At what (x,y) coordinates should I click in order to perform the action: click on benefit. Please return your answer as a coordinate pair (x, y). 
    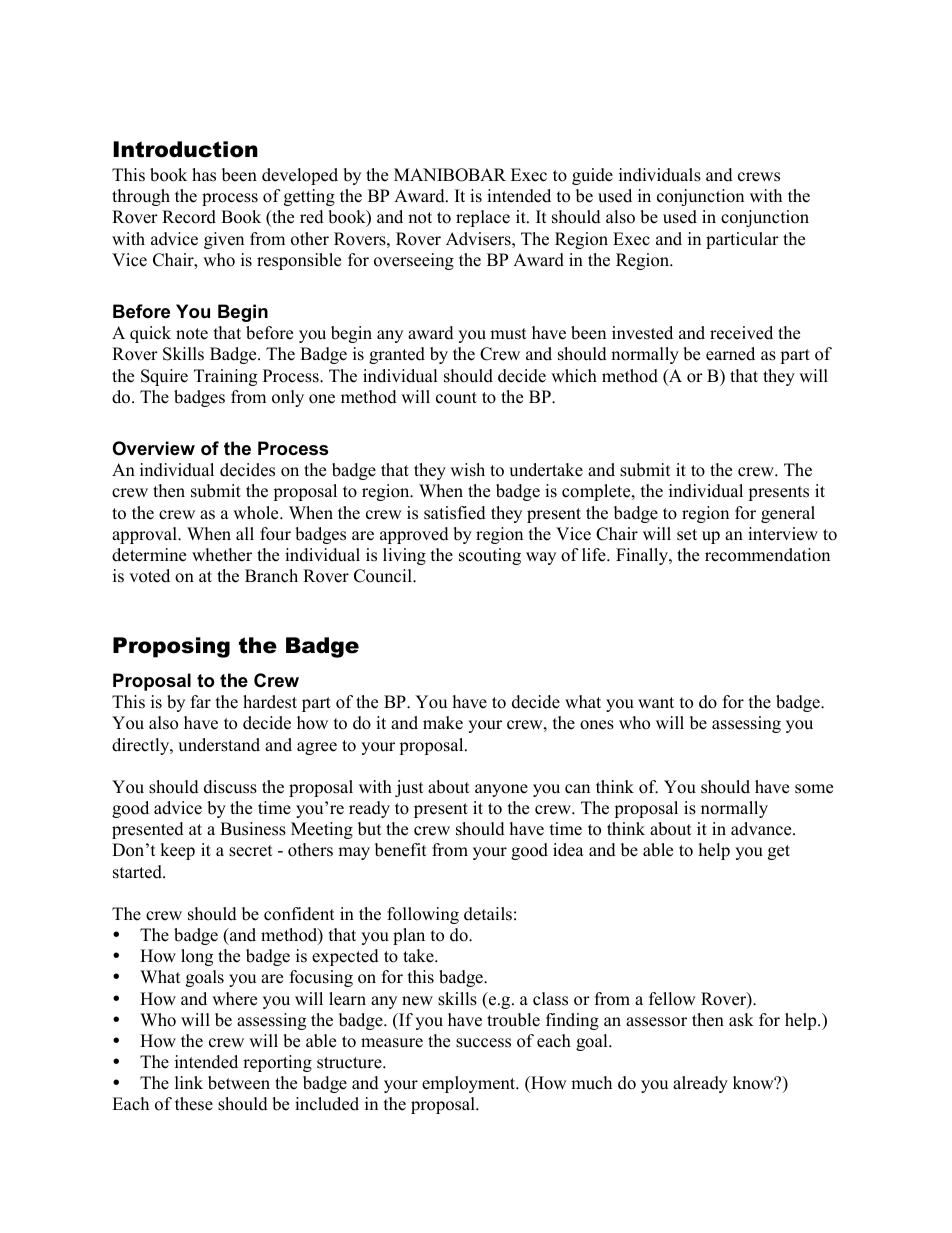
    Looking at the image, I should click on (401, 850).
